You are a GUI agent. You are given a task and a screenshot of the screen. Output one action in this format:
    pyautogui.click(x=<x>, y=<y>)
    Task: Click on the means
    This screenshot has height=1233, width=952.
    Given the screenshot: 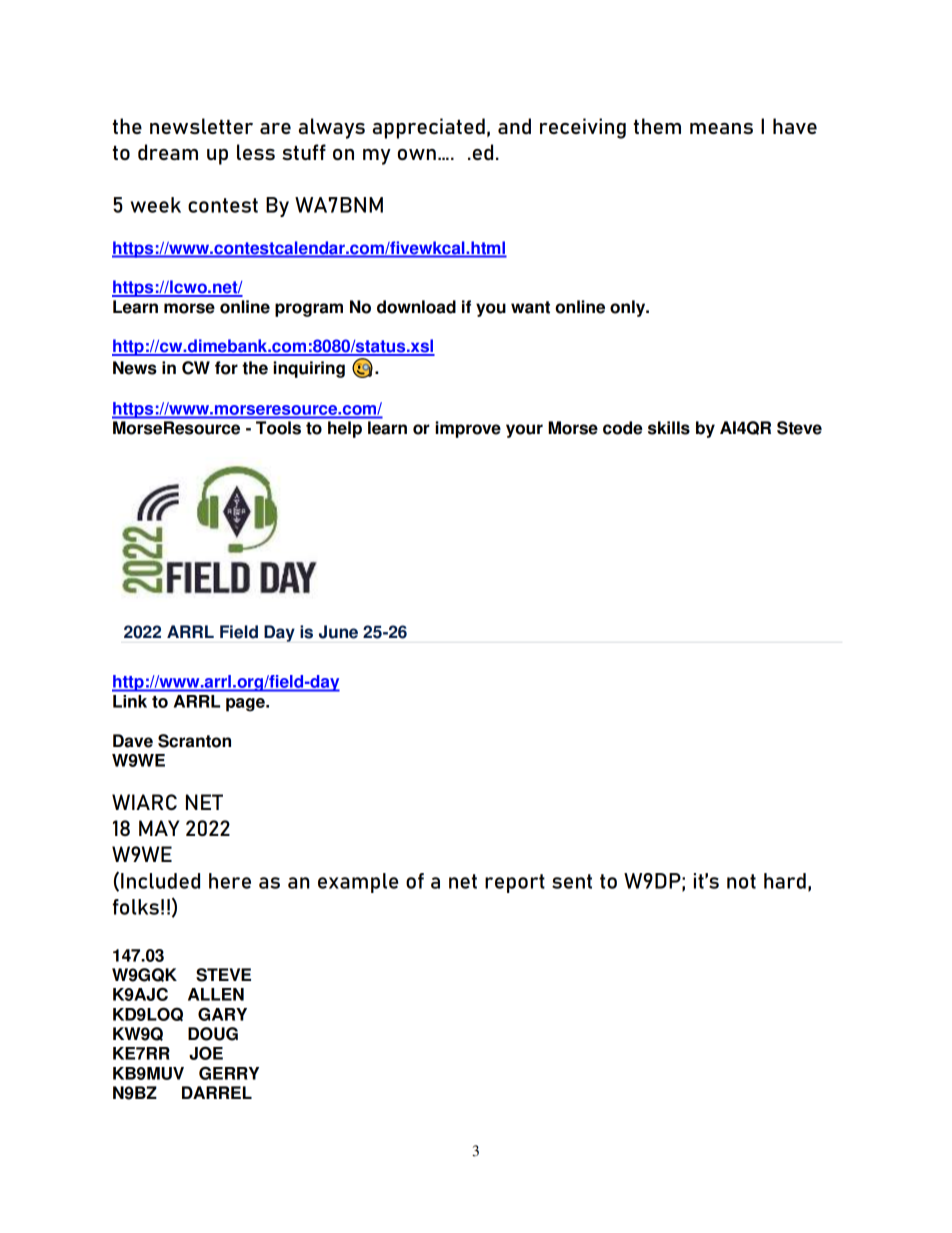 What is the action you would take?
    pyautogui.click(x=721, y=128)
